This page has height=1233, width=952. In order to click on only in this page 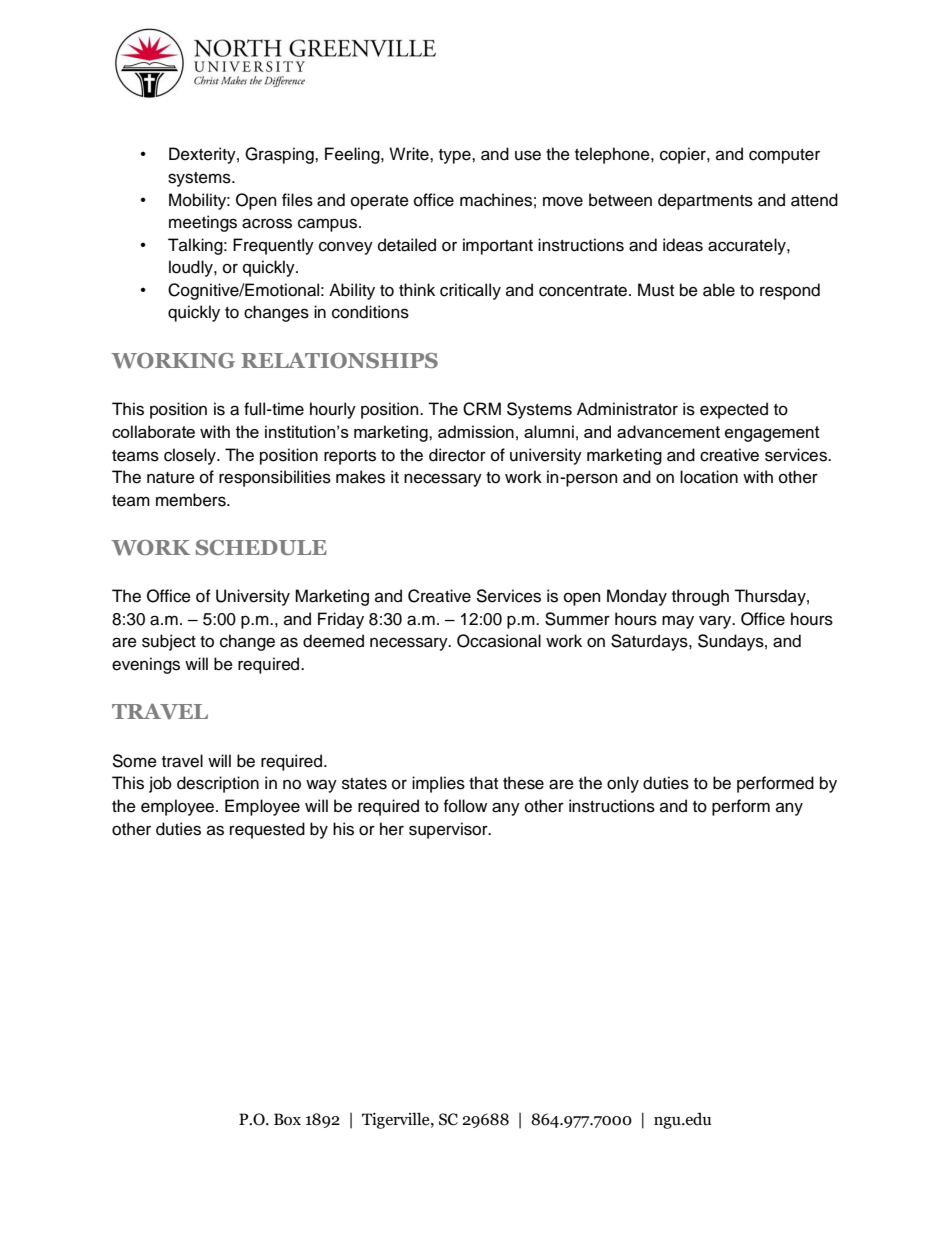, I will do `click(623, 784)`.
